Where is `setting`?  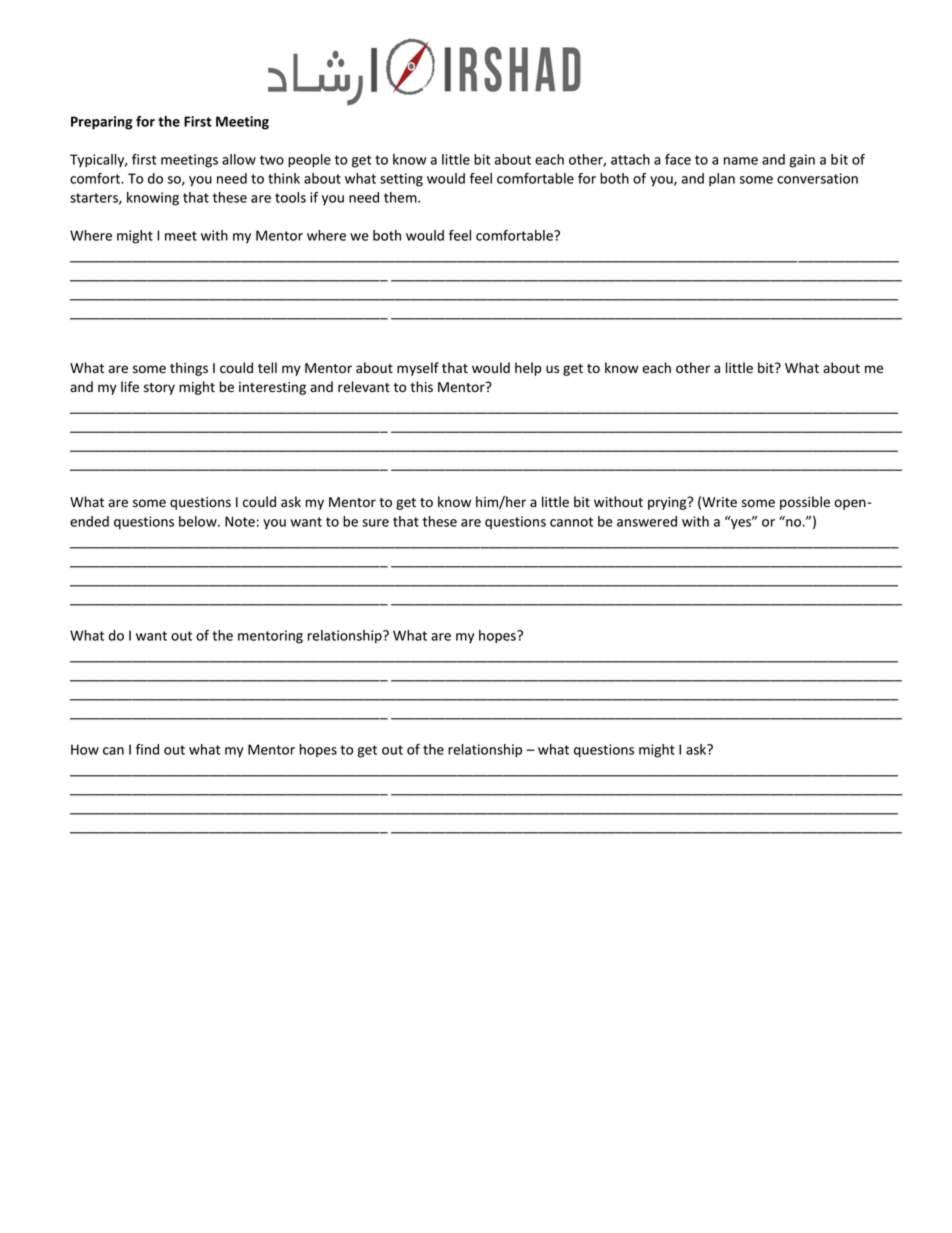 setting is located at coordinates (401, 180).
